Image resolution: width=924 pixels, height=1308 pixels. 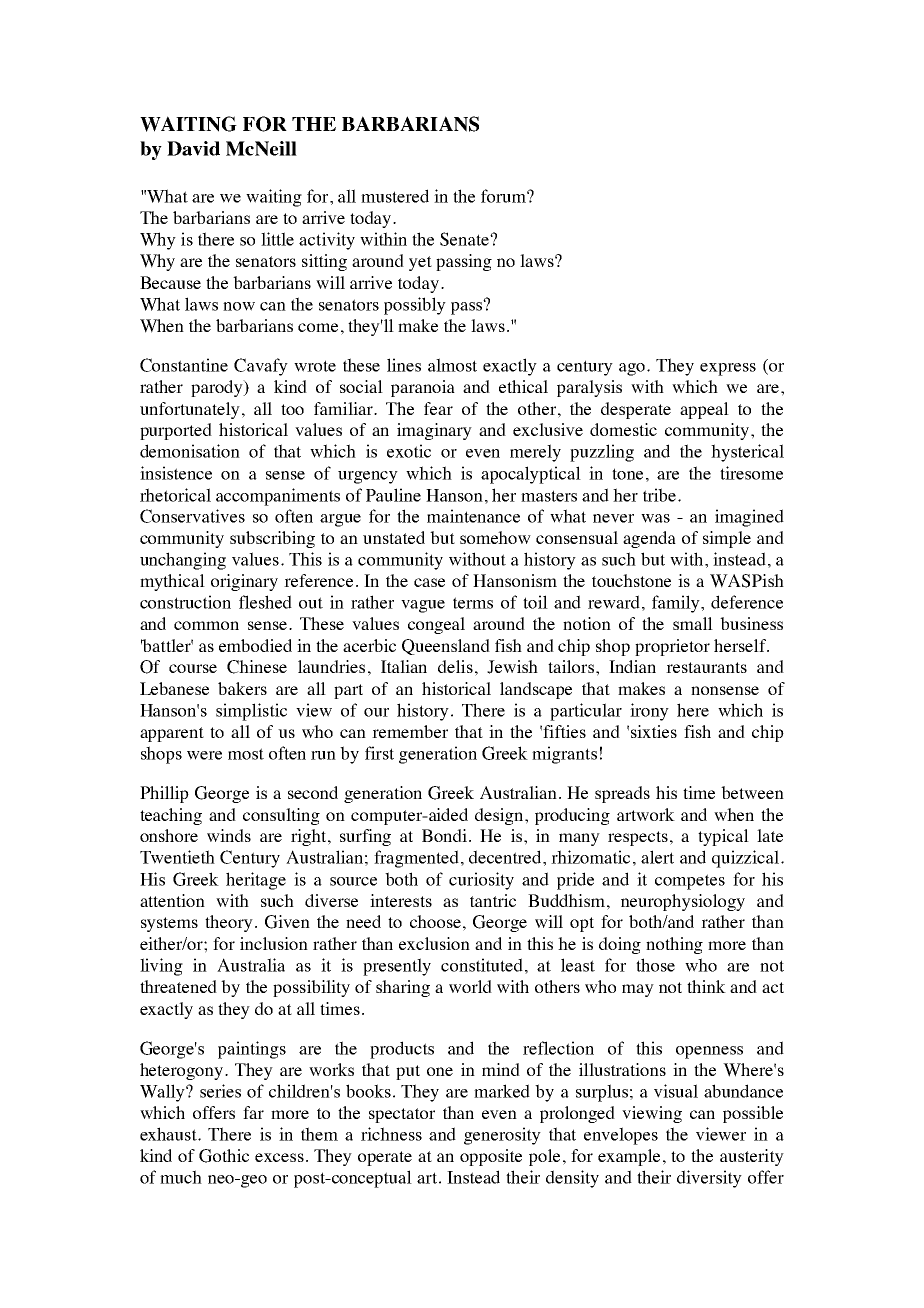 What do you see at coordinates (491, 1157) in the screenshot?
I see `opposite` at bounding box center [491, 1157].
